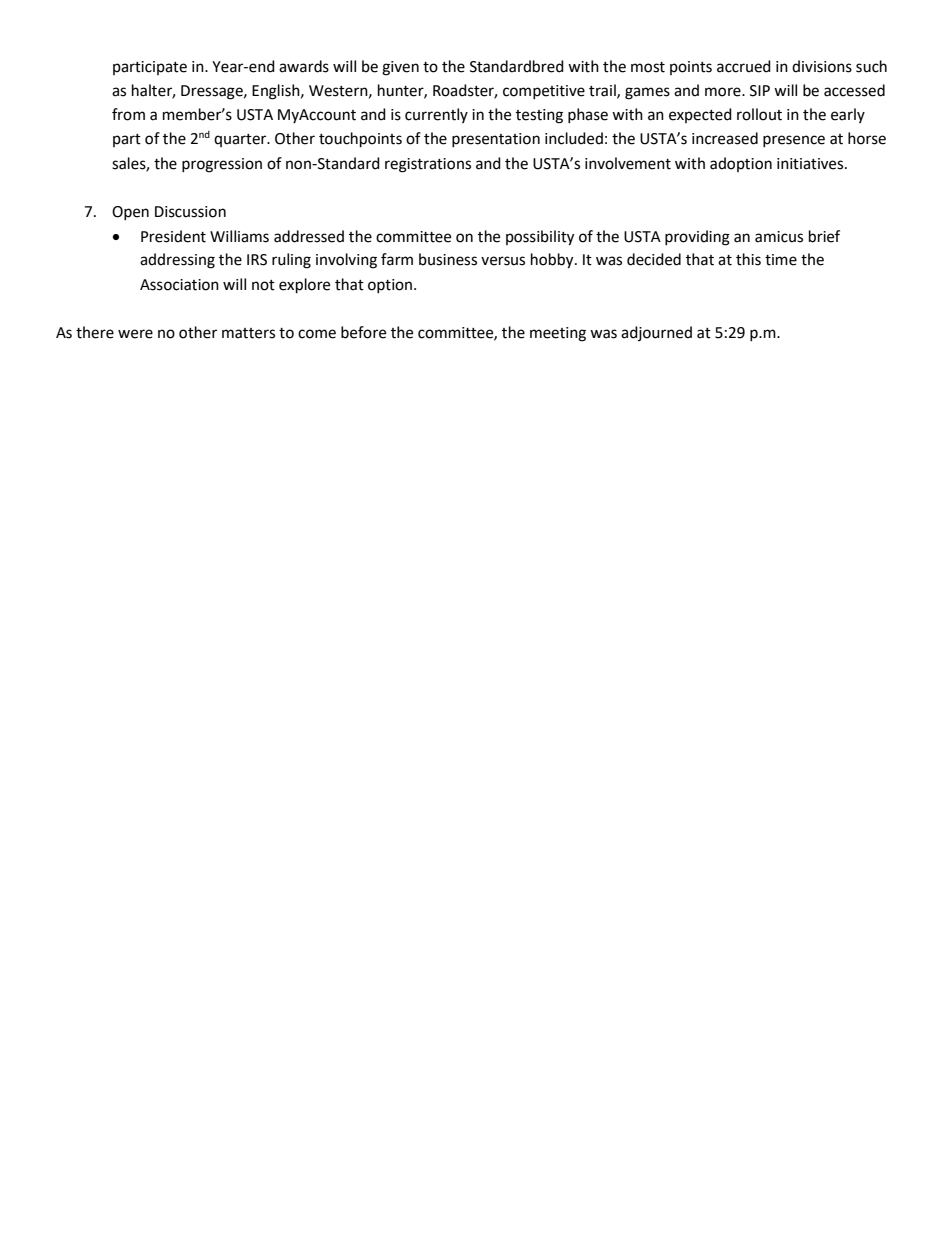 The image size is (952, 1233). What do you see at coordinates (304, 66) in the image?
I see `awards` at bounding box center [304, 66].
